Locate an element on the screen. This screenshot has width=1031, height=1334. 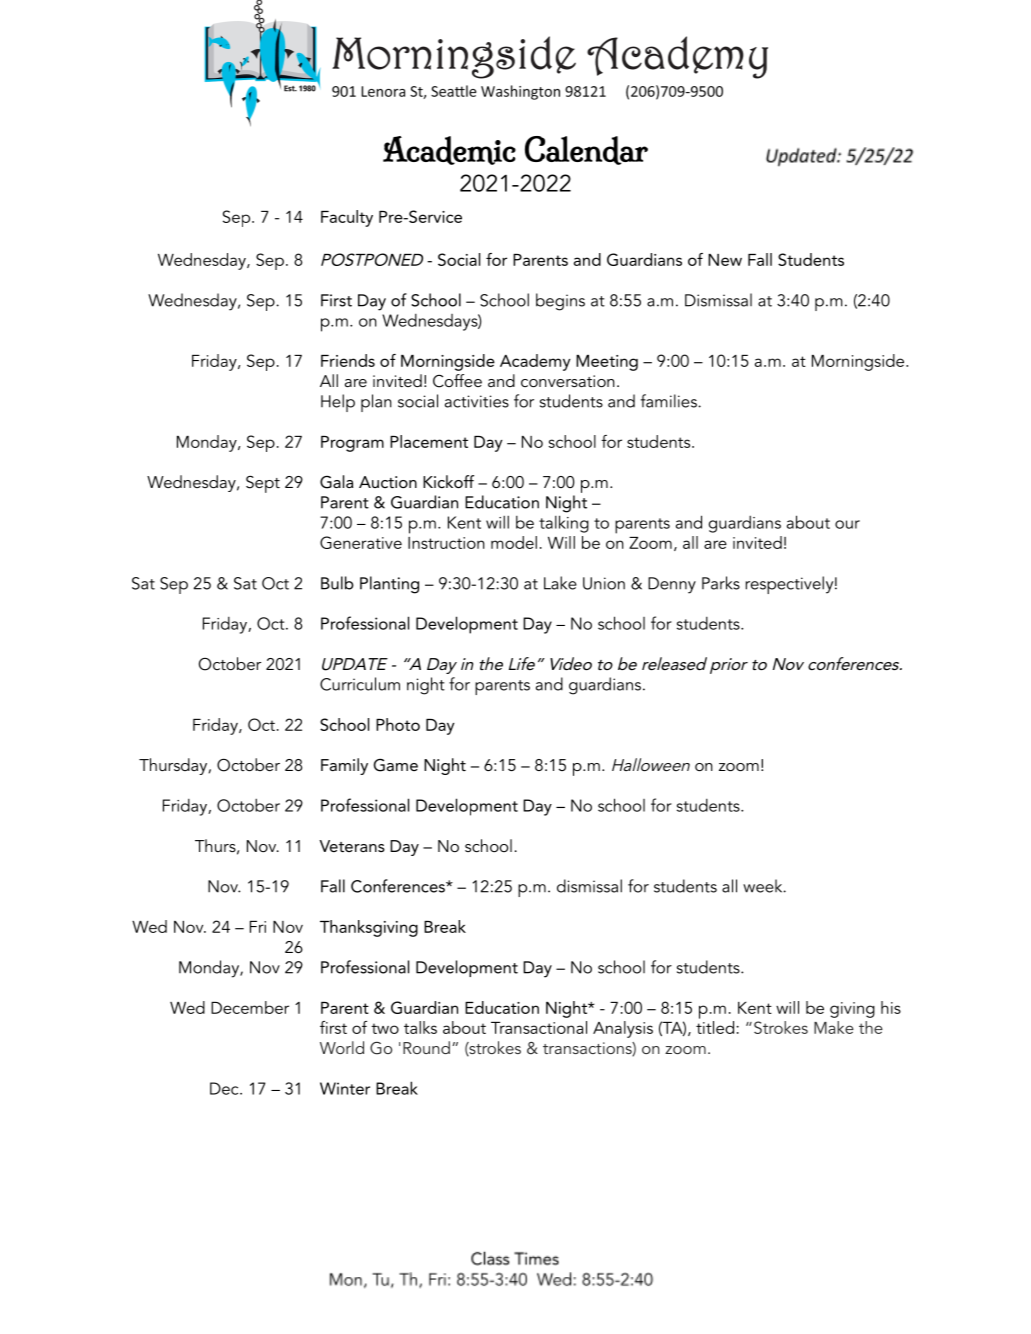
World is located at coordinates (342, 1047).
